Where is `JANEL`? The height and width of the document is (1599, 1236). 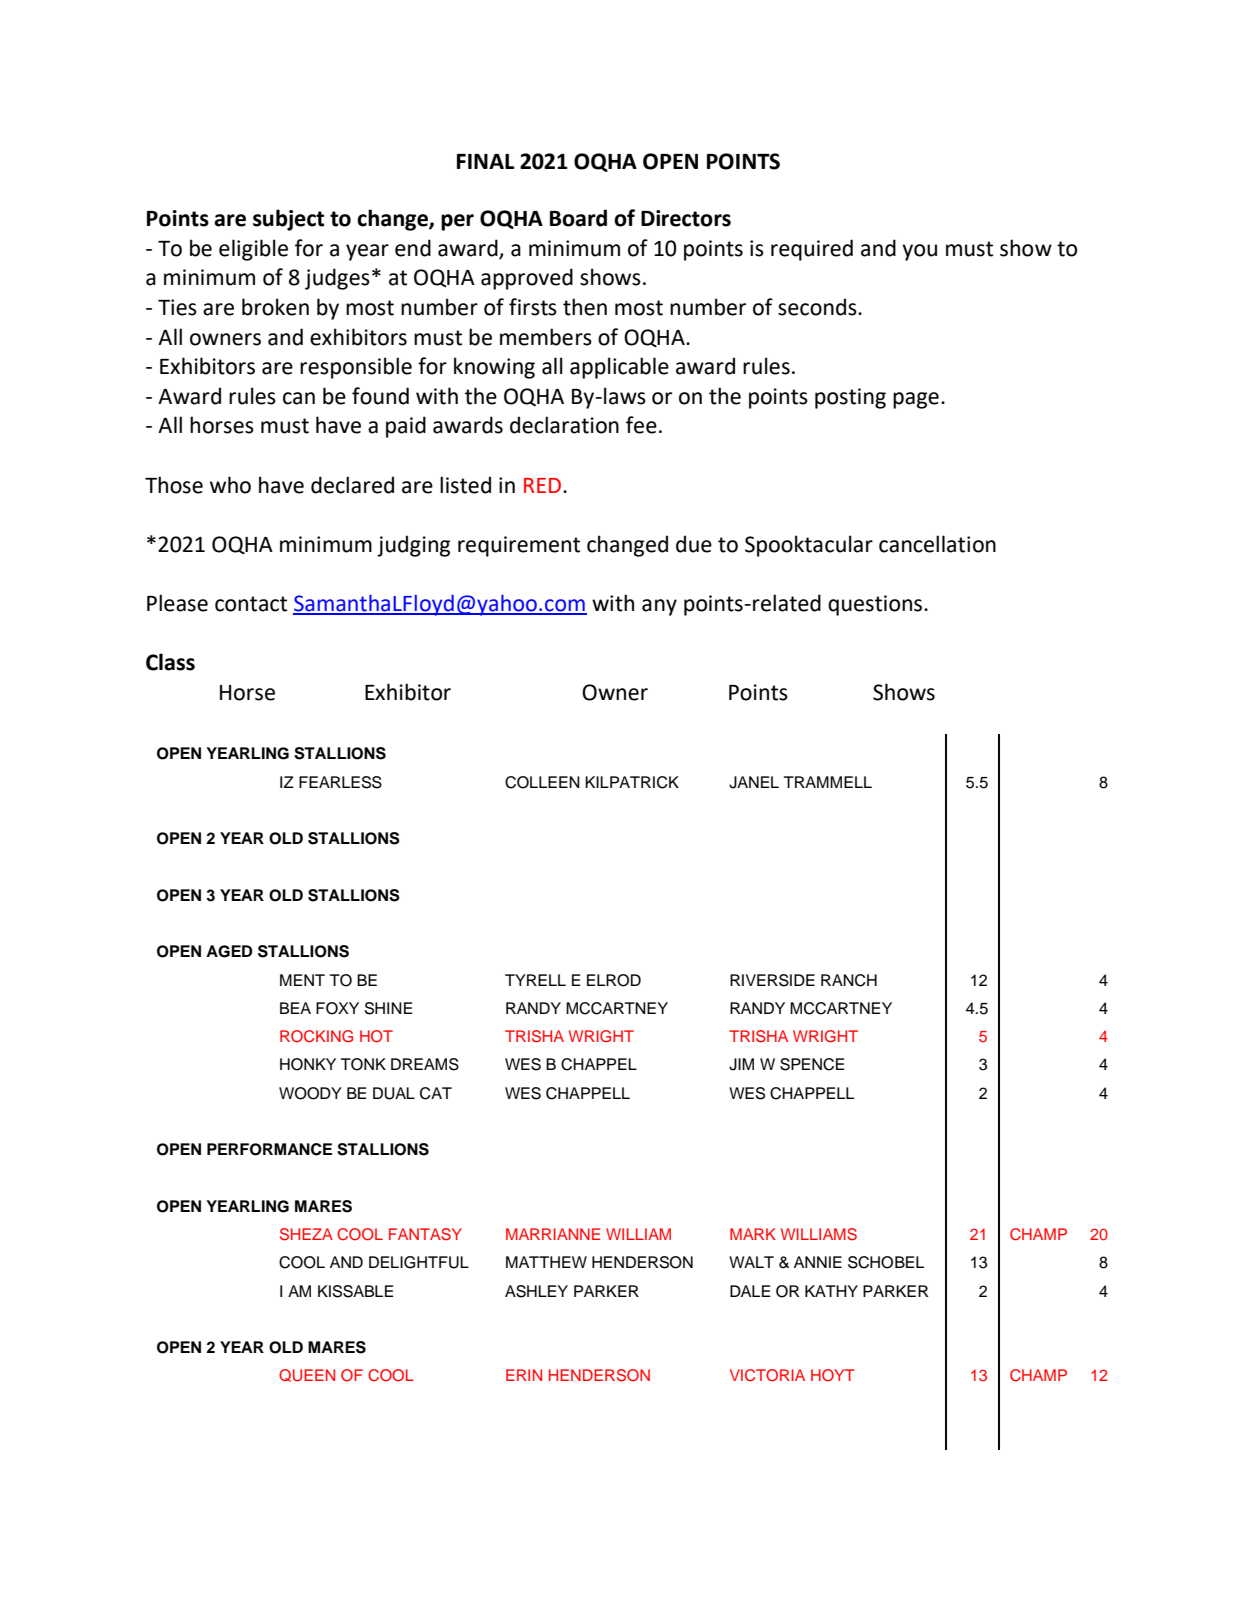 JANEL is located at coordinates (754, 782).
